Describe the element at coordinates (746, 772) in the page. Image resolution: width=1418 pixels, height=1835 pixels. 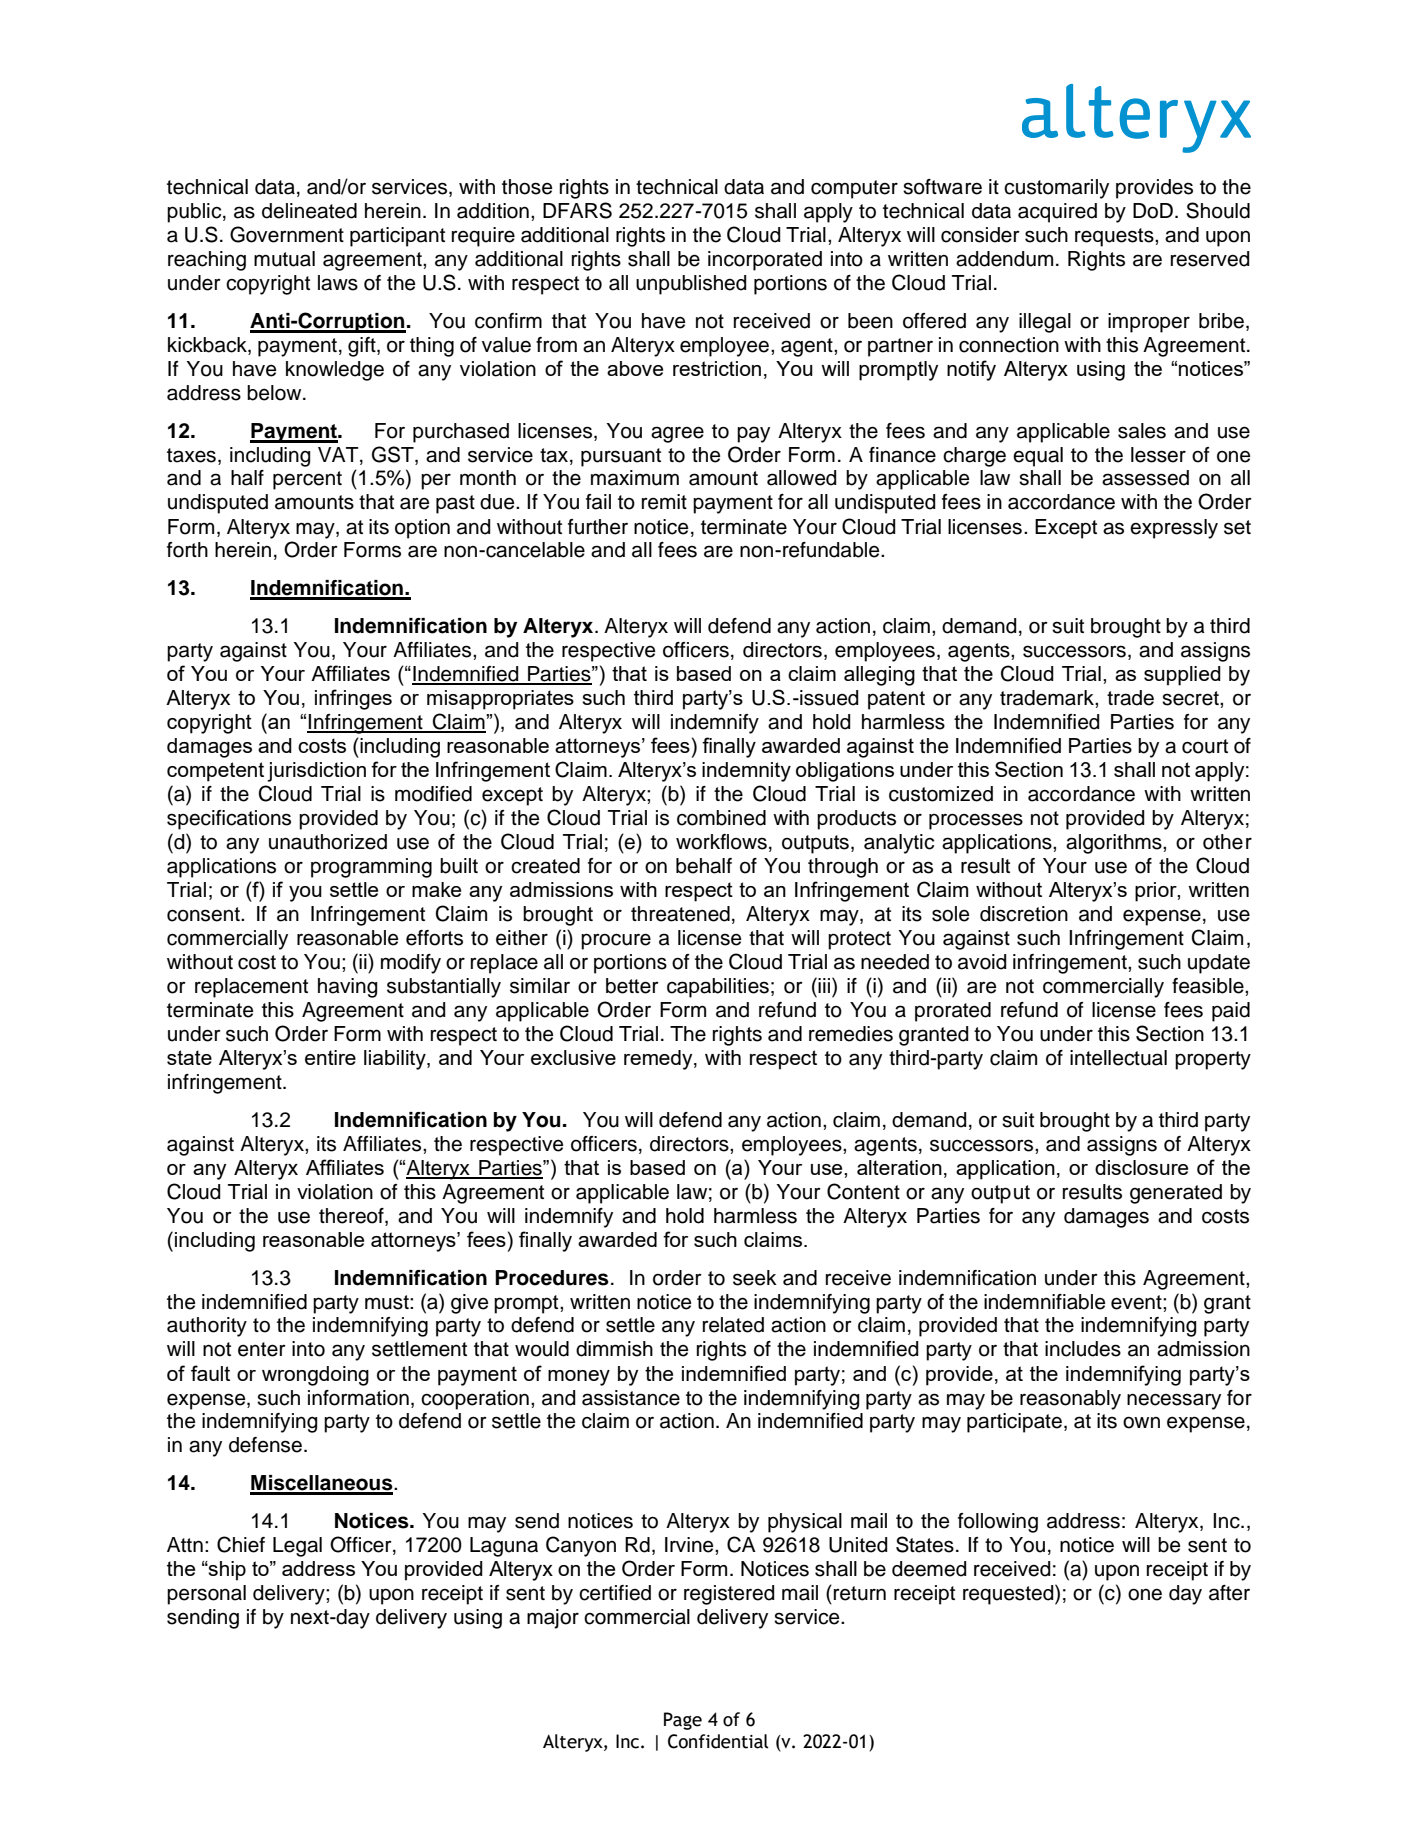
I see `indemnity` at that location.
